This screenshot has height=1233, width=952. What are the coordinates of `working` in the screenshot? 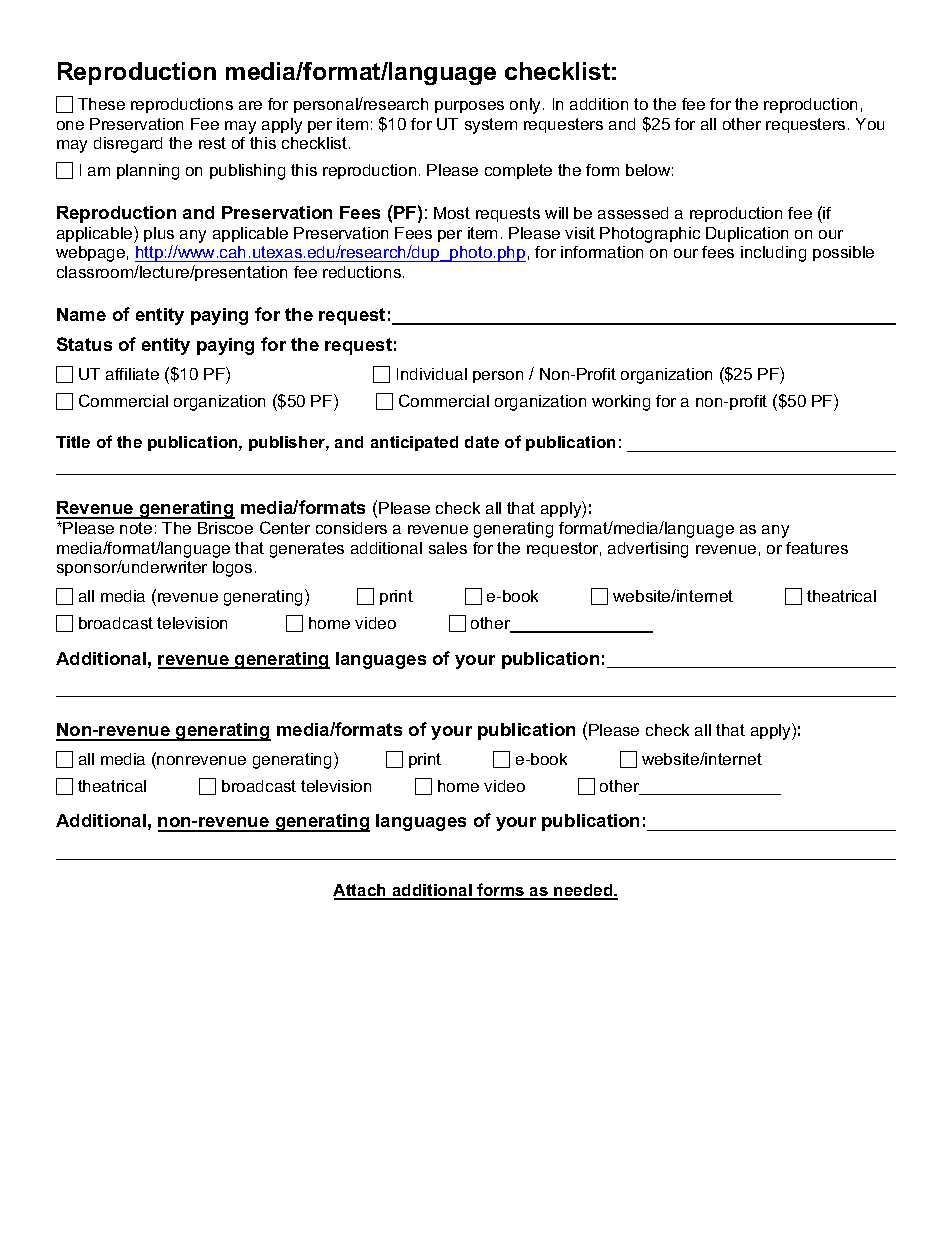 It's located at (621, 403).
